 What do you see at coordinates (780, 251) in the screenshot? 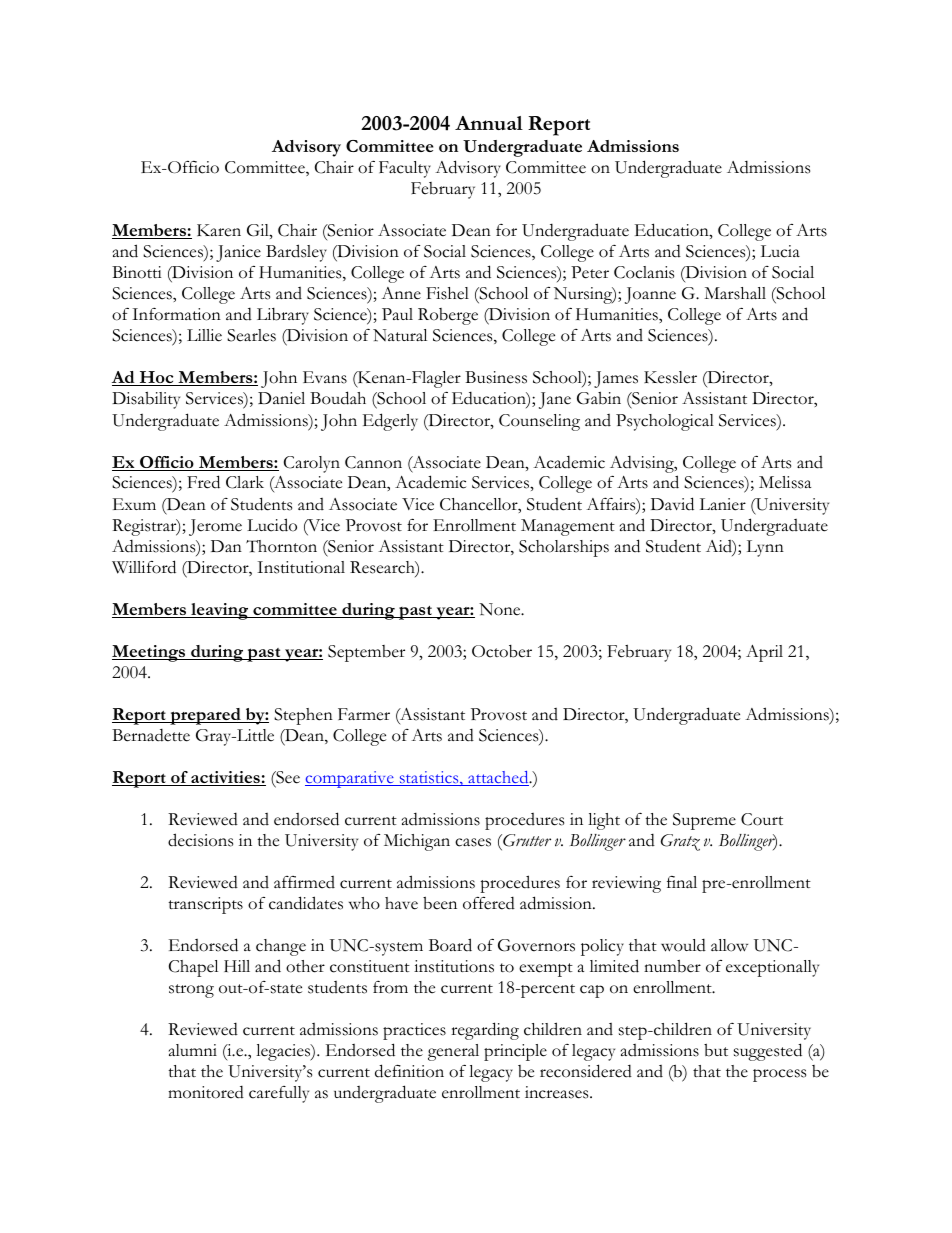
I see `Lucia` at bounding box center [780, 251].
